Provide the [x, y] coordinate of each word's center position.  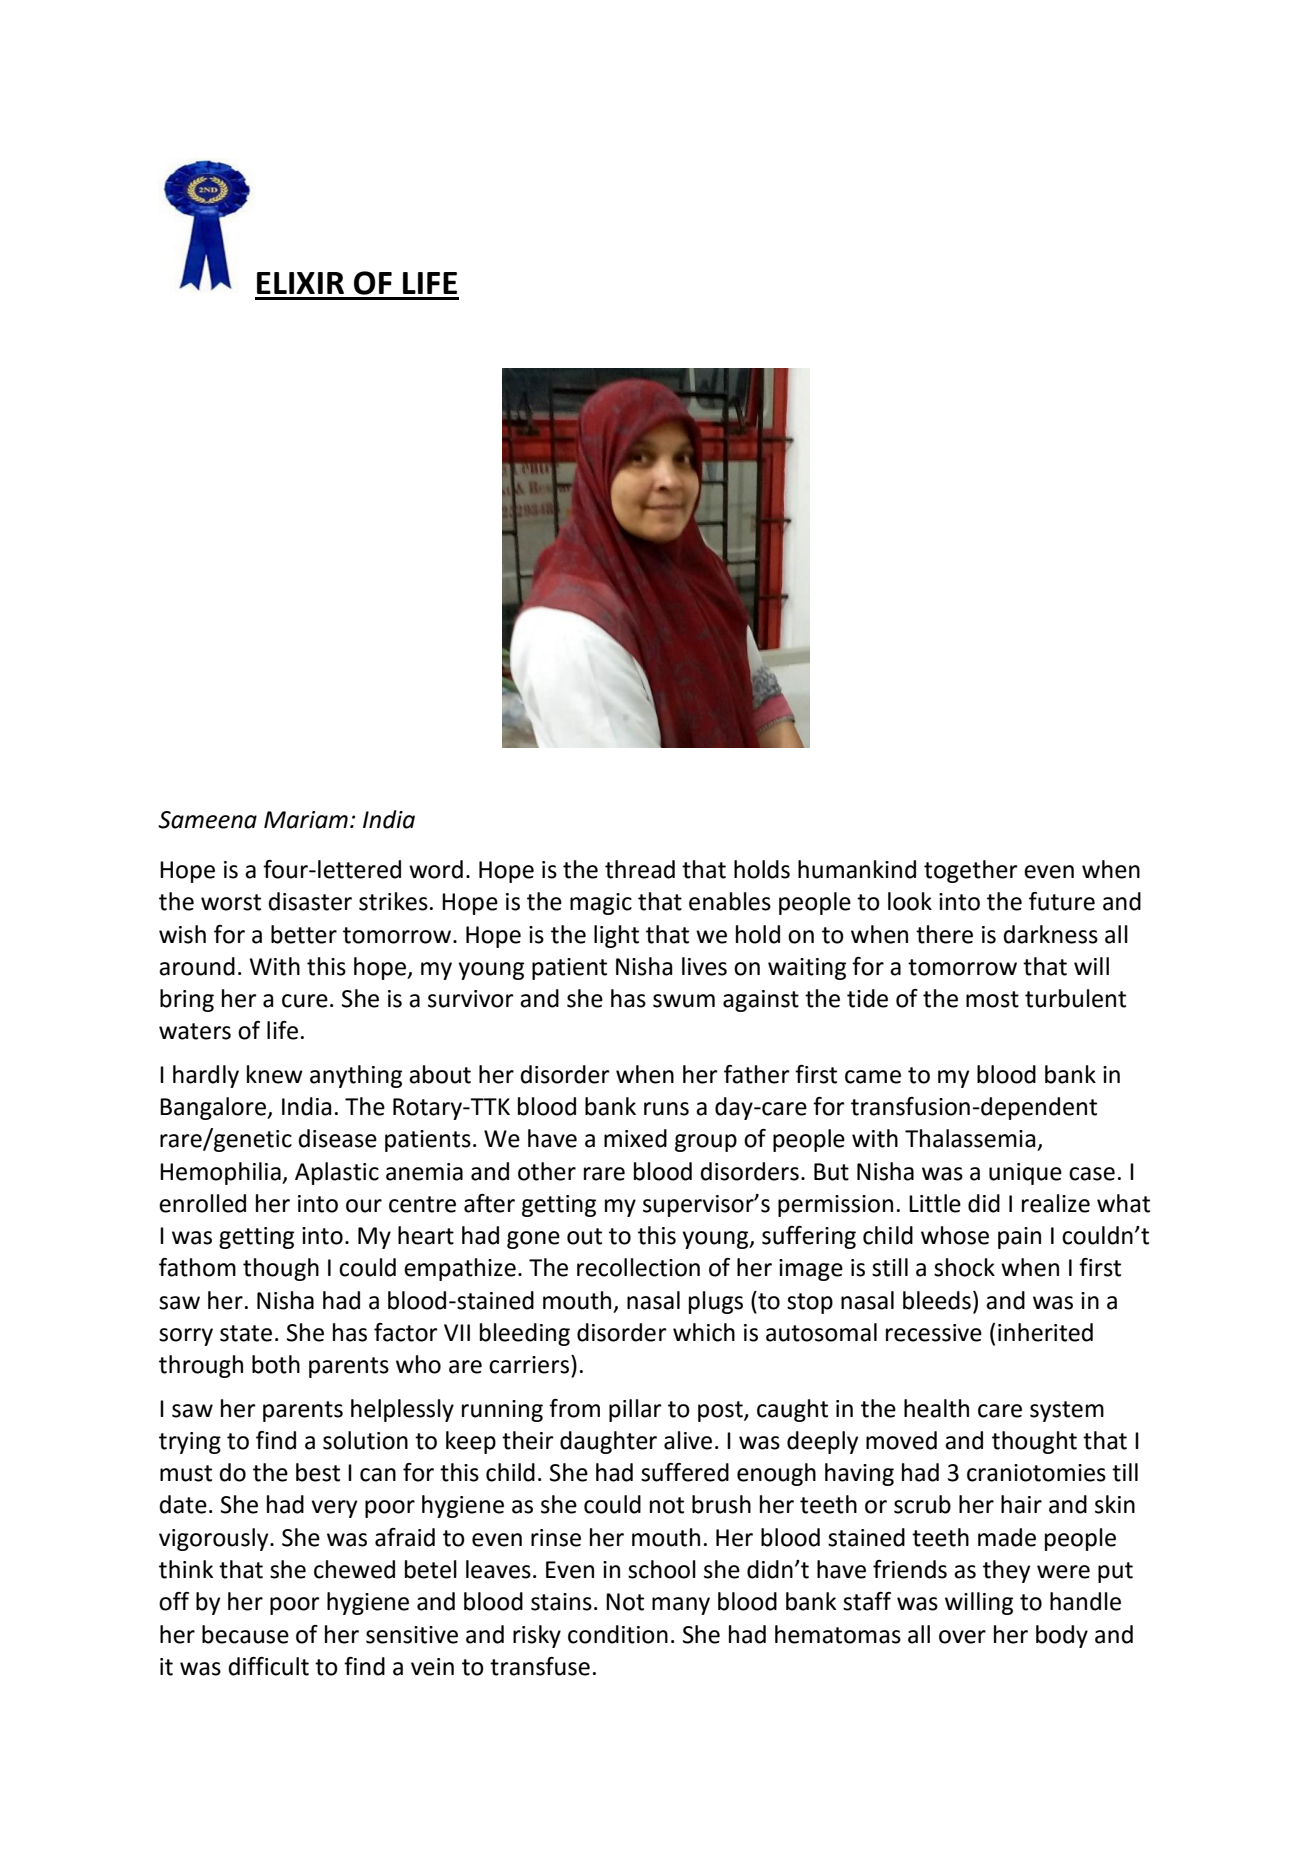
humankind [857, 869]
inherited [1045, 1332]
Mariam [306, 820]
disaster [310, 901]
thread [640, 869]
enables [730, 901]
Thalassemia [970, 1138]
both [276, 1364]
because [245, 1634]
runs [666, 1109]
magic [601, 904]
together [971, 871]
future [1062, 901]
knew [275, 1074]
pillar [635, 1410]
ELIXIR [300, 283]
